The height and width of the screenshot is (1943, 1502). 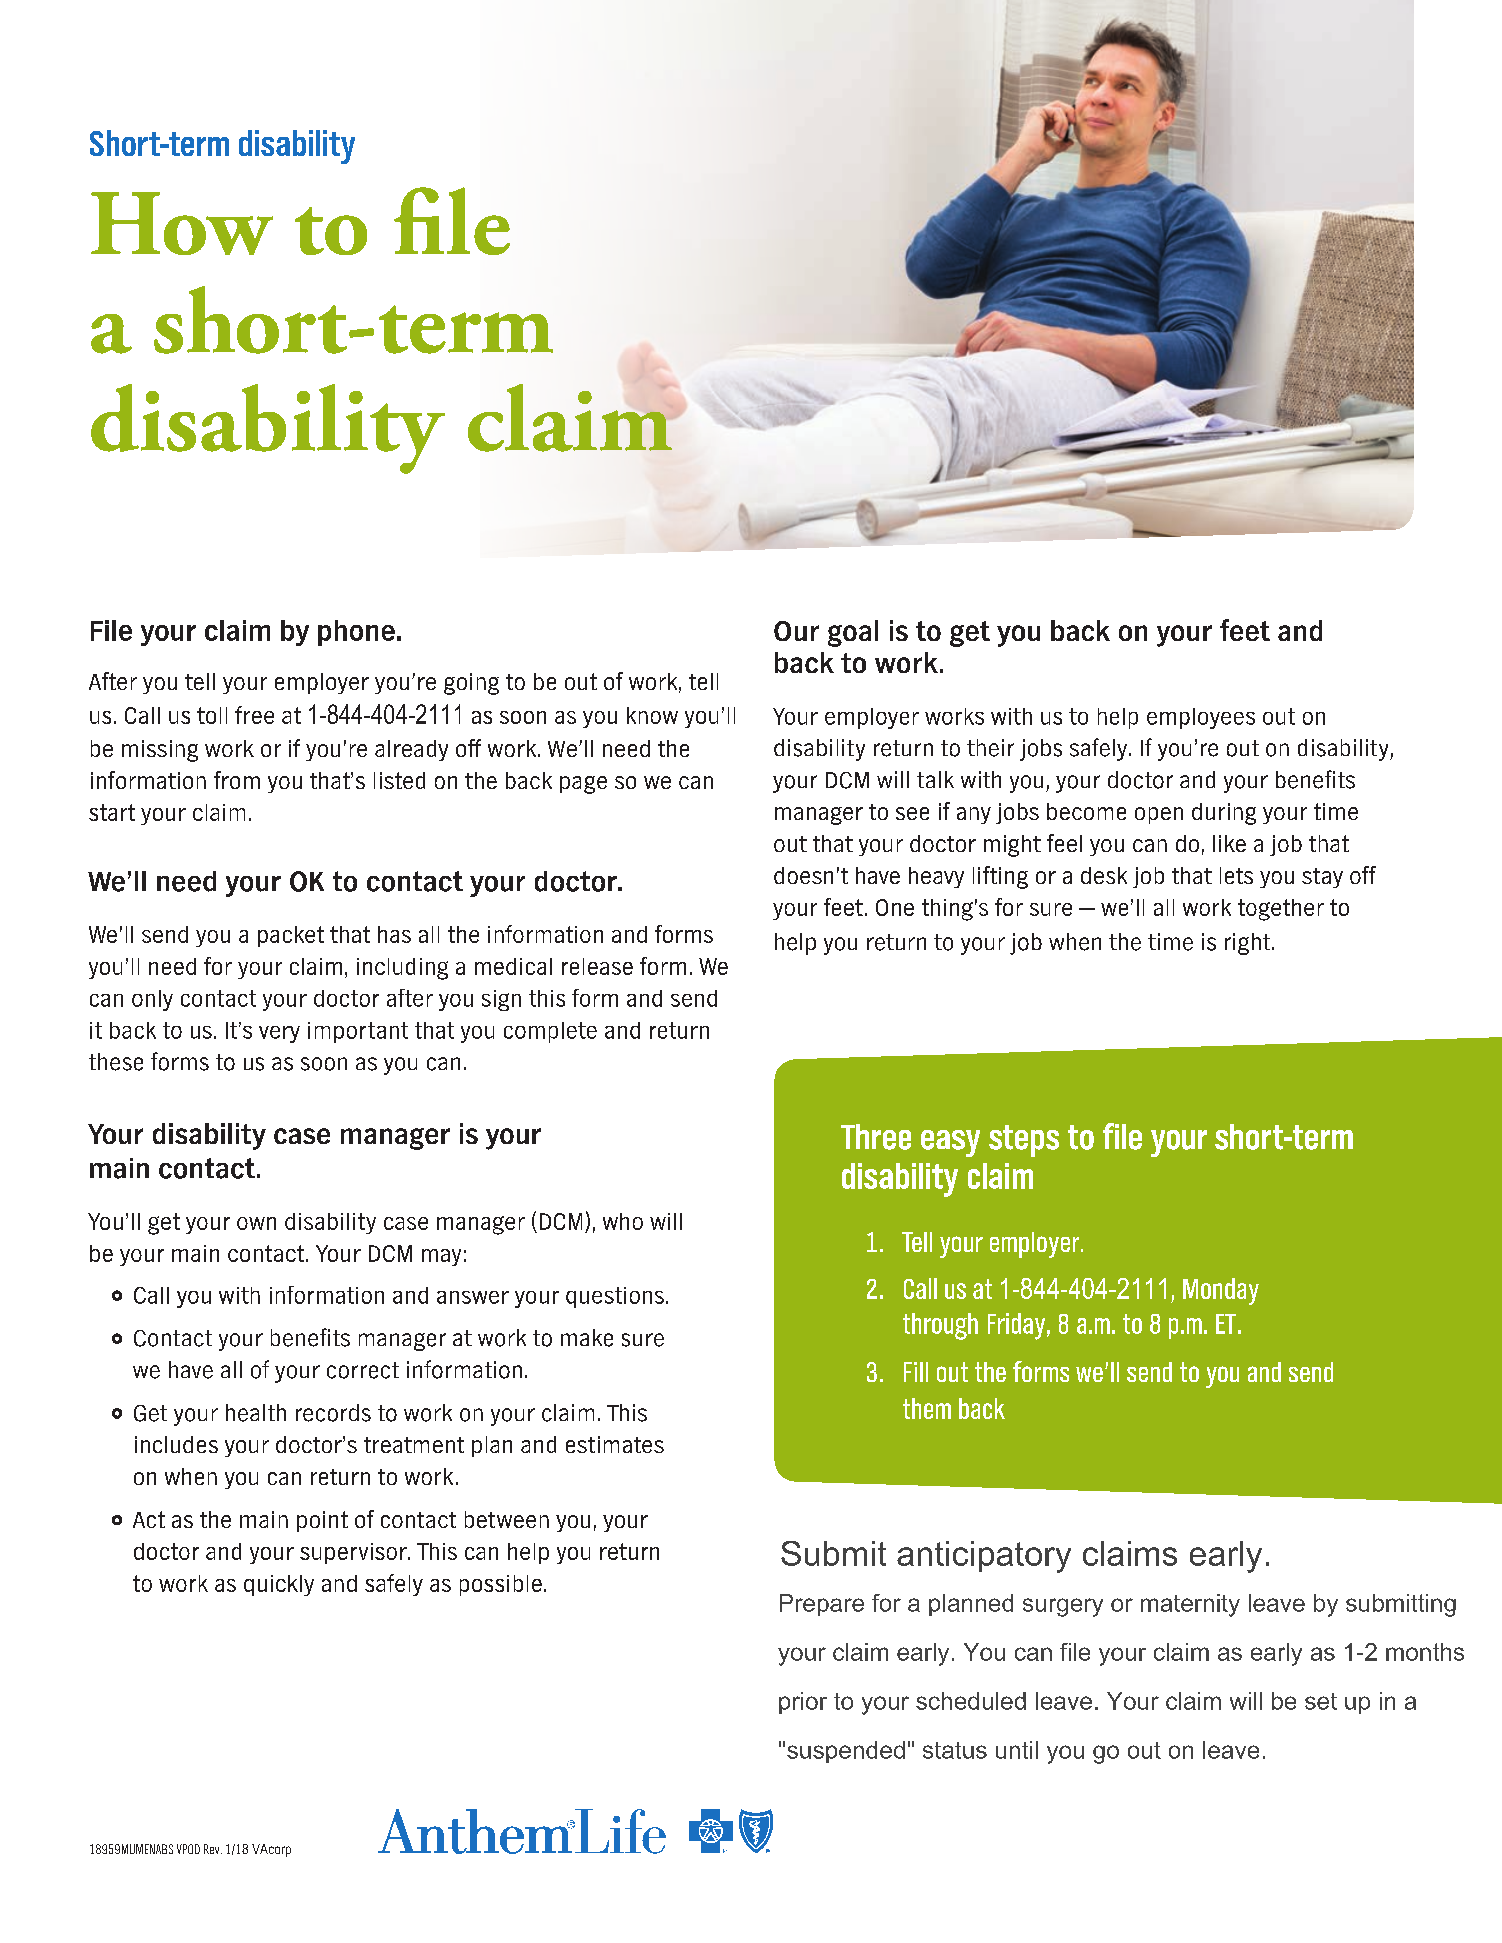 I want to click on employees, so click(x=1201, y=718).
